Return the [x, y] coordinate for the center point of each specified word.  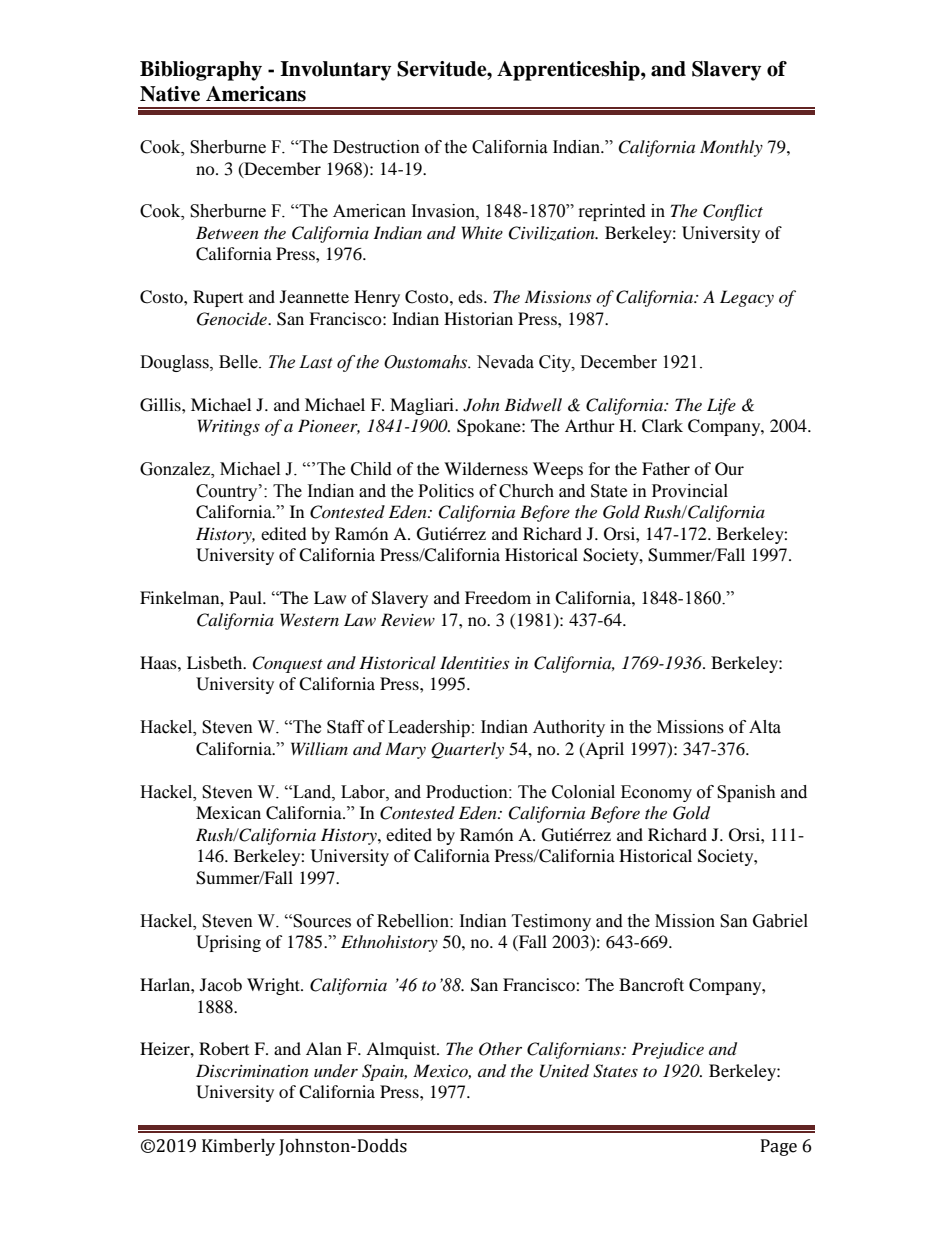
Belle [239, 362]
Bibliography [201, 71]
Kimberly [238, 1147]
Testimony [551, 922]
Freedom [498, 597]
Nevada [505, 362]
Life [721, 406]
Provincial [690, 491]
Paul [246, 597]
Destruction [376, 147]
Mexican [228, 812]
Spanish [746, 793]
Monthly [731, 148]
